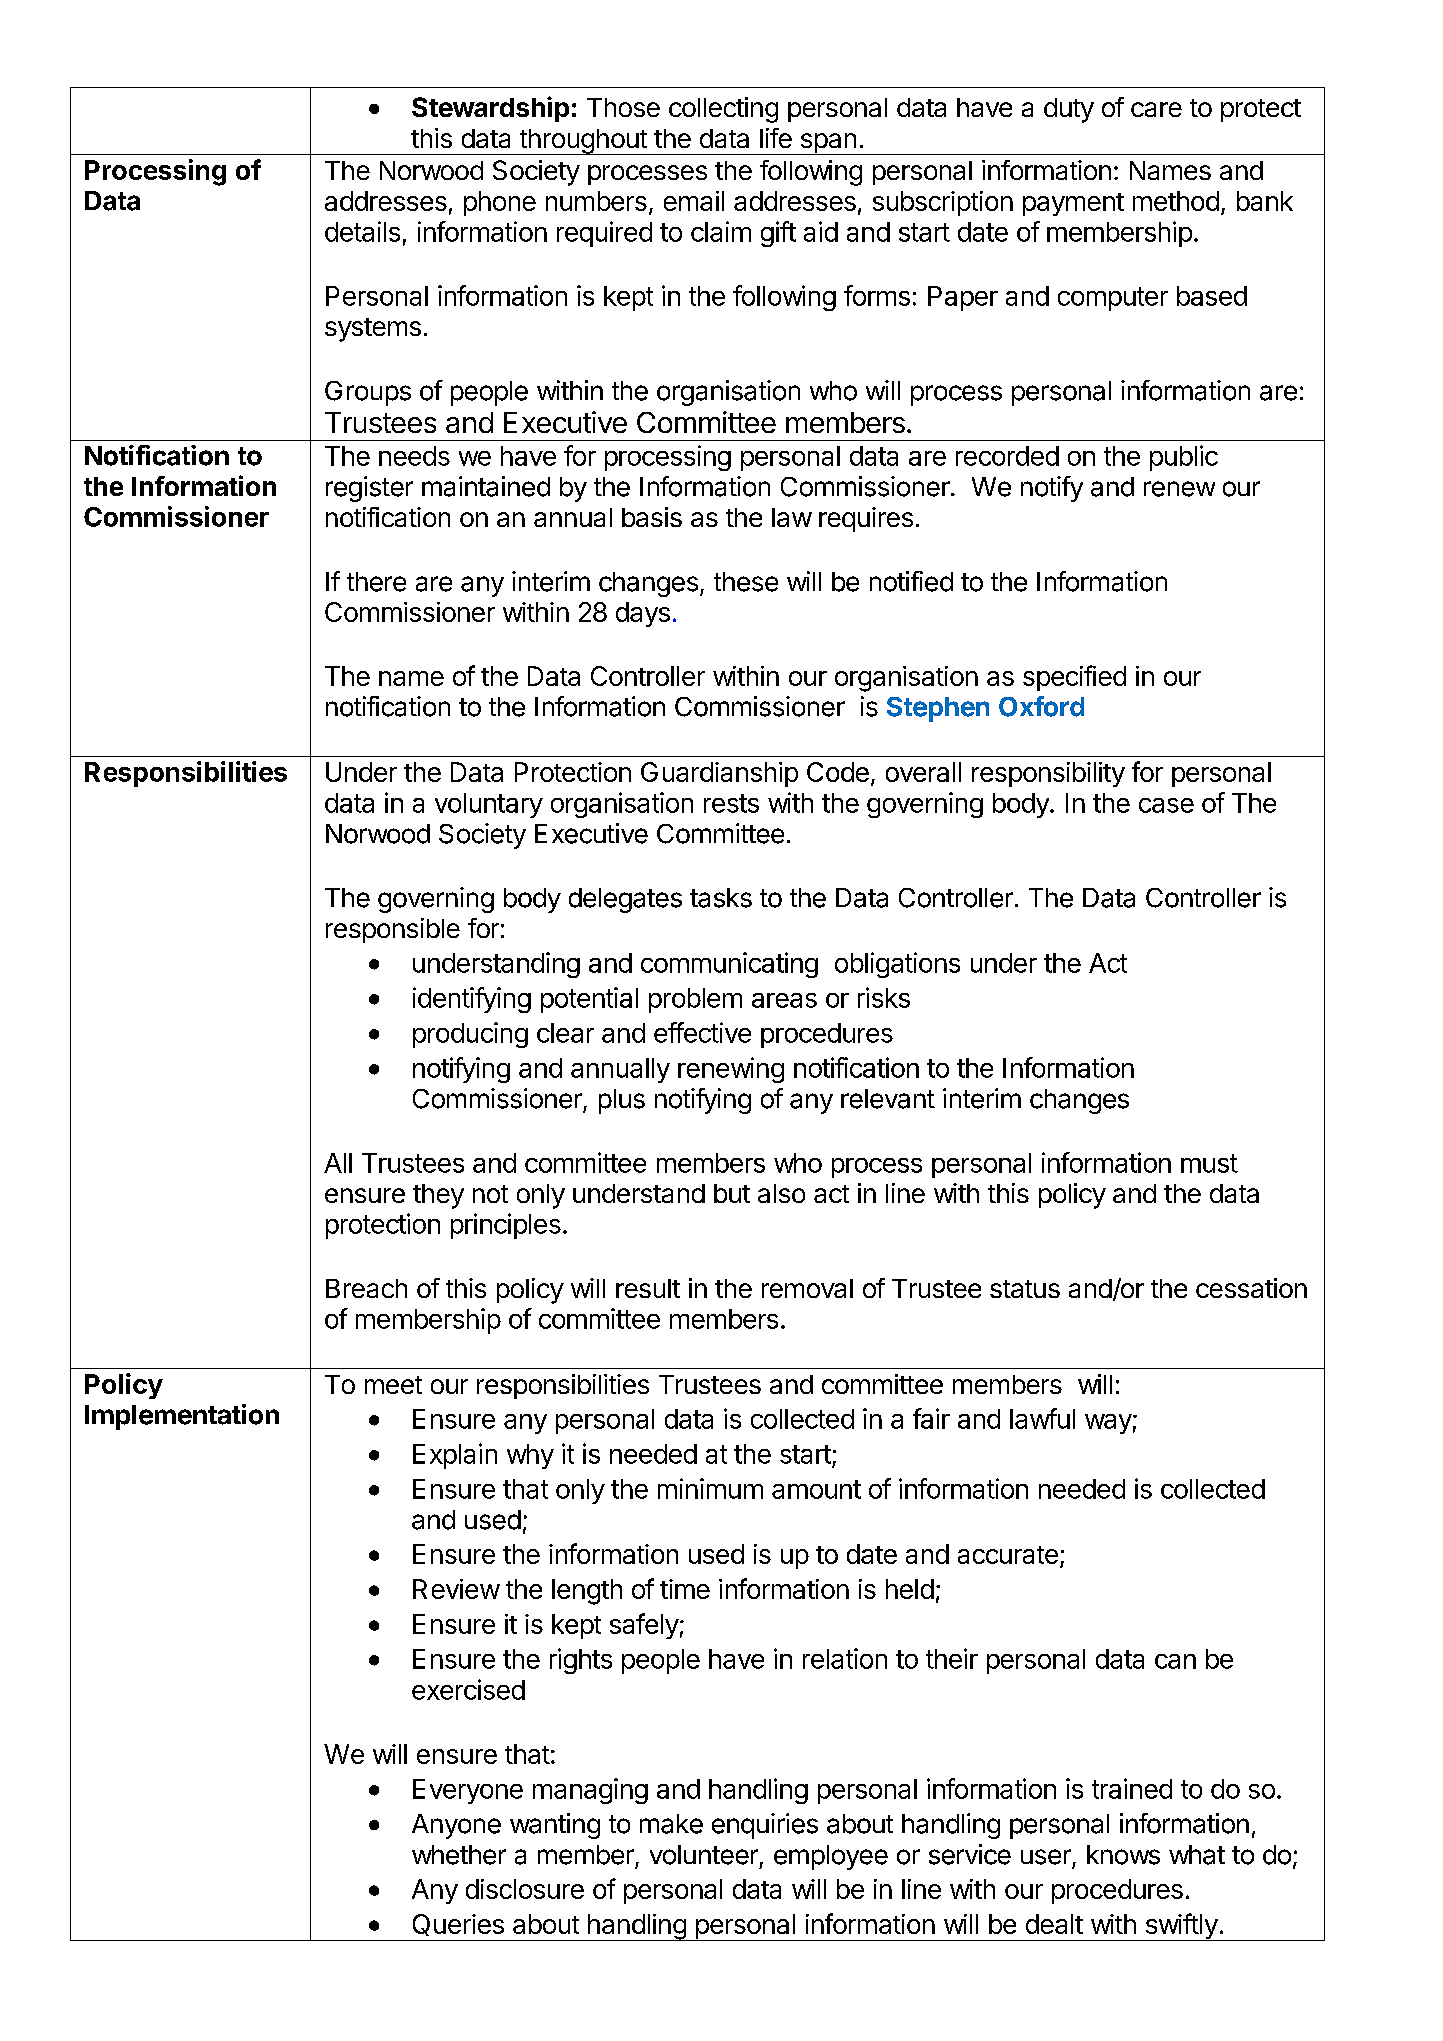  Describe the element at coordinates (719, 774) in the page. I see `Guardianship` at that location.
